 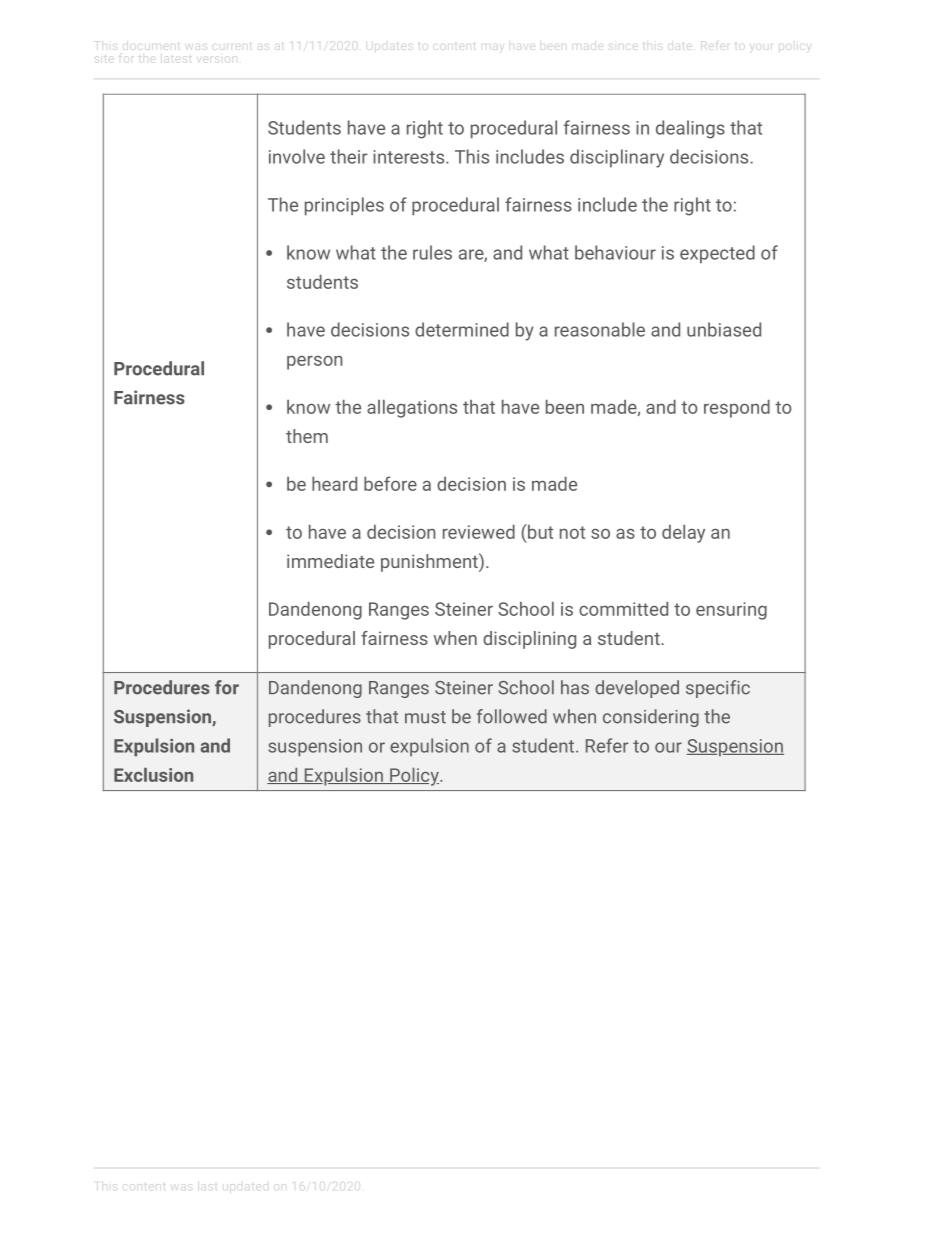 I want to click on involve, so click(x=297, y=156).
